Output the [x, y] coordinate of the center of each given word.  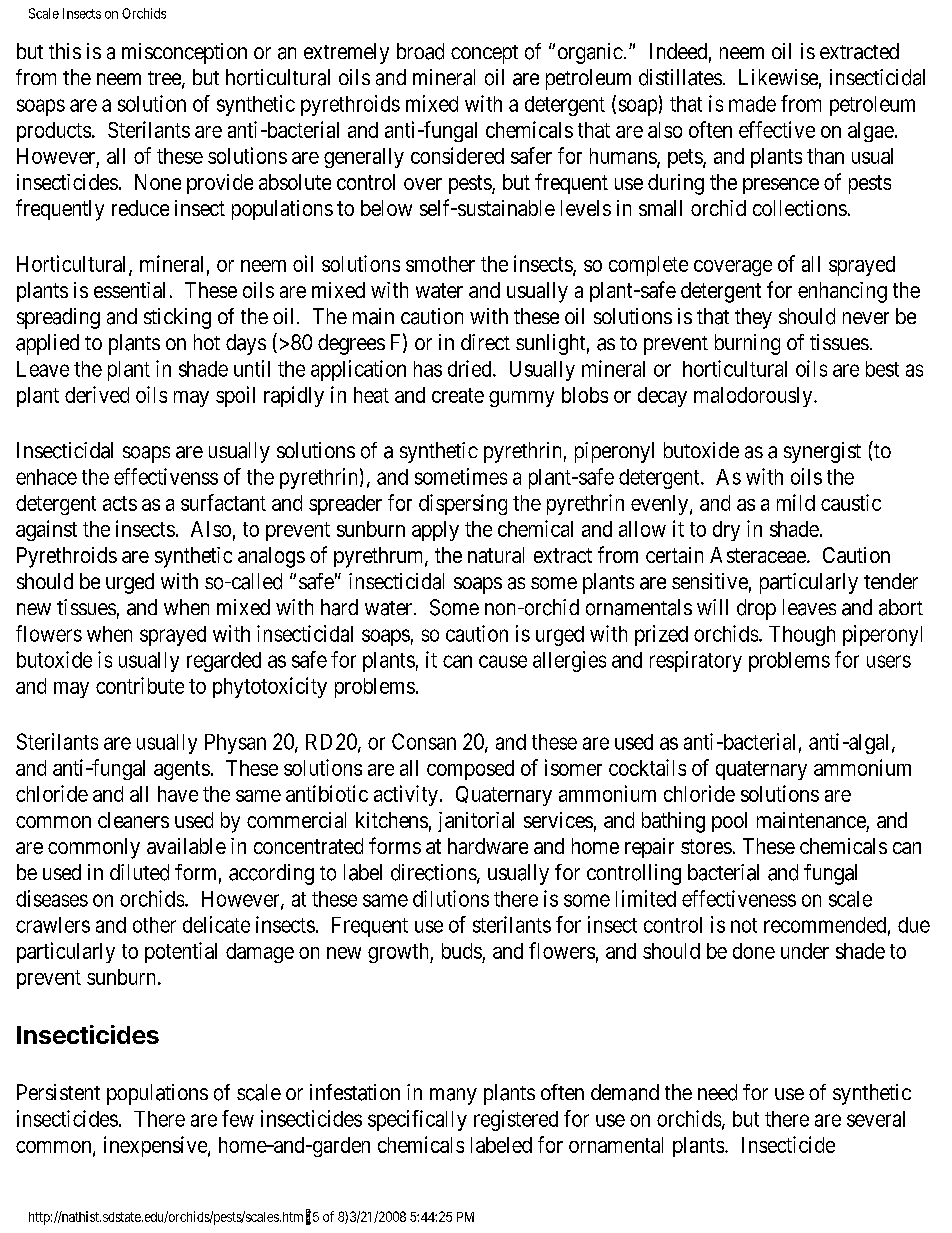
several [876, 1119]
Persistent [58, 1092]
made [752, 104]
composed [470, 770]
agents [182, 770]
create [458, 395]
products [54, 132]
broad [420, 51]
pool [729, 822]
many [453, 1096]
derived [97, 394]
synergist [822, 452]
